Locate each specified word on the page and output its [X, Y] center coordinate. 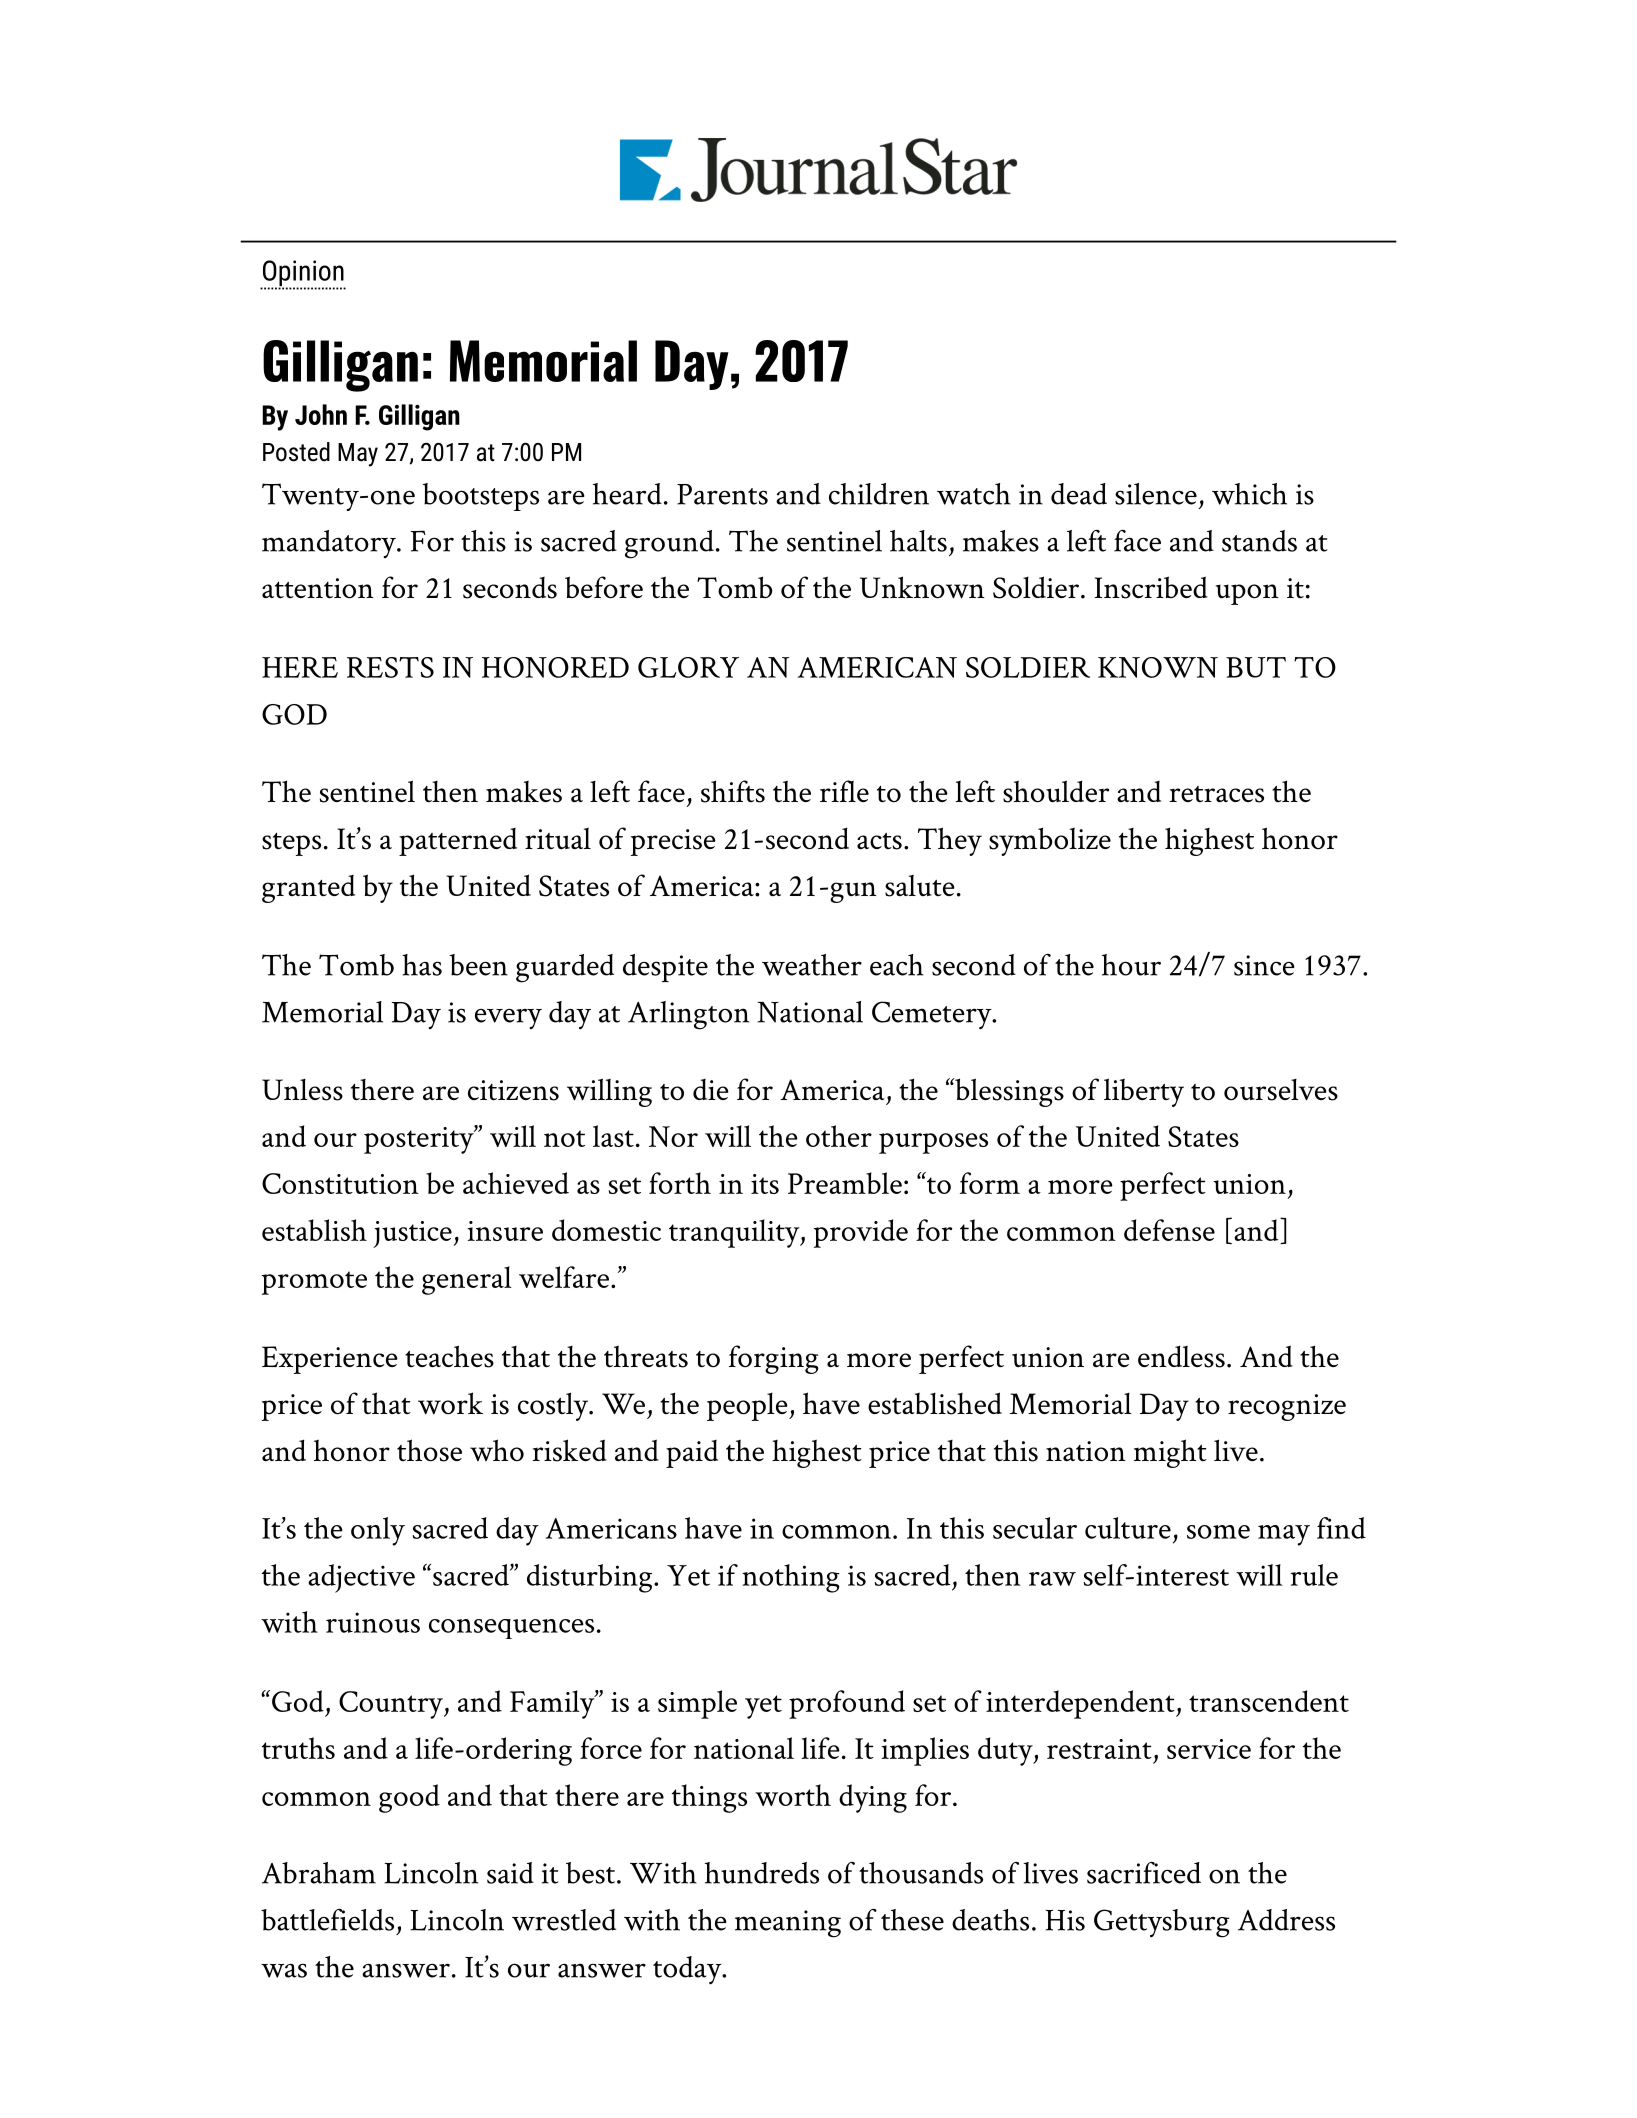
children [879, 494]
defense [1169, 1230]
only [378, 1531]
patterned [458, 842]
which [1249, 494]
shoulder [1056, 791]
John [321, 414]
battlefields [327, 1920]
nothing [791, 1578]
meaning [788, 1924]
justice [412, 1234]
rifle [844, 791]
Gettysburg [1162, 1923]
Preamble [845, 1183]
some [1218, 1532]
